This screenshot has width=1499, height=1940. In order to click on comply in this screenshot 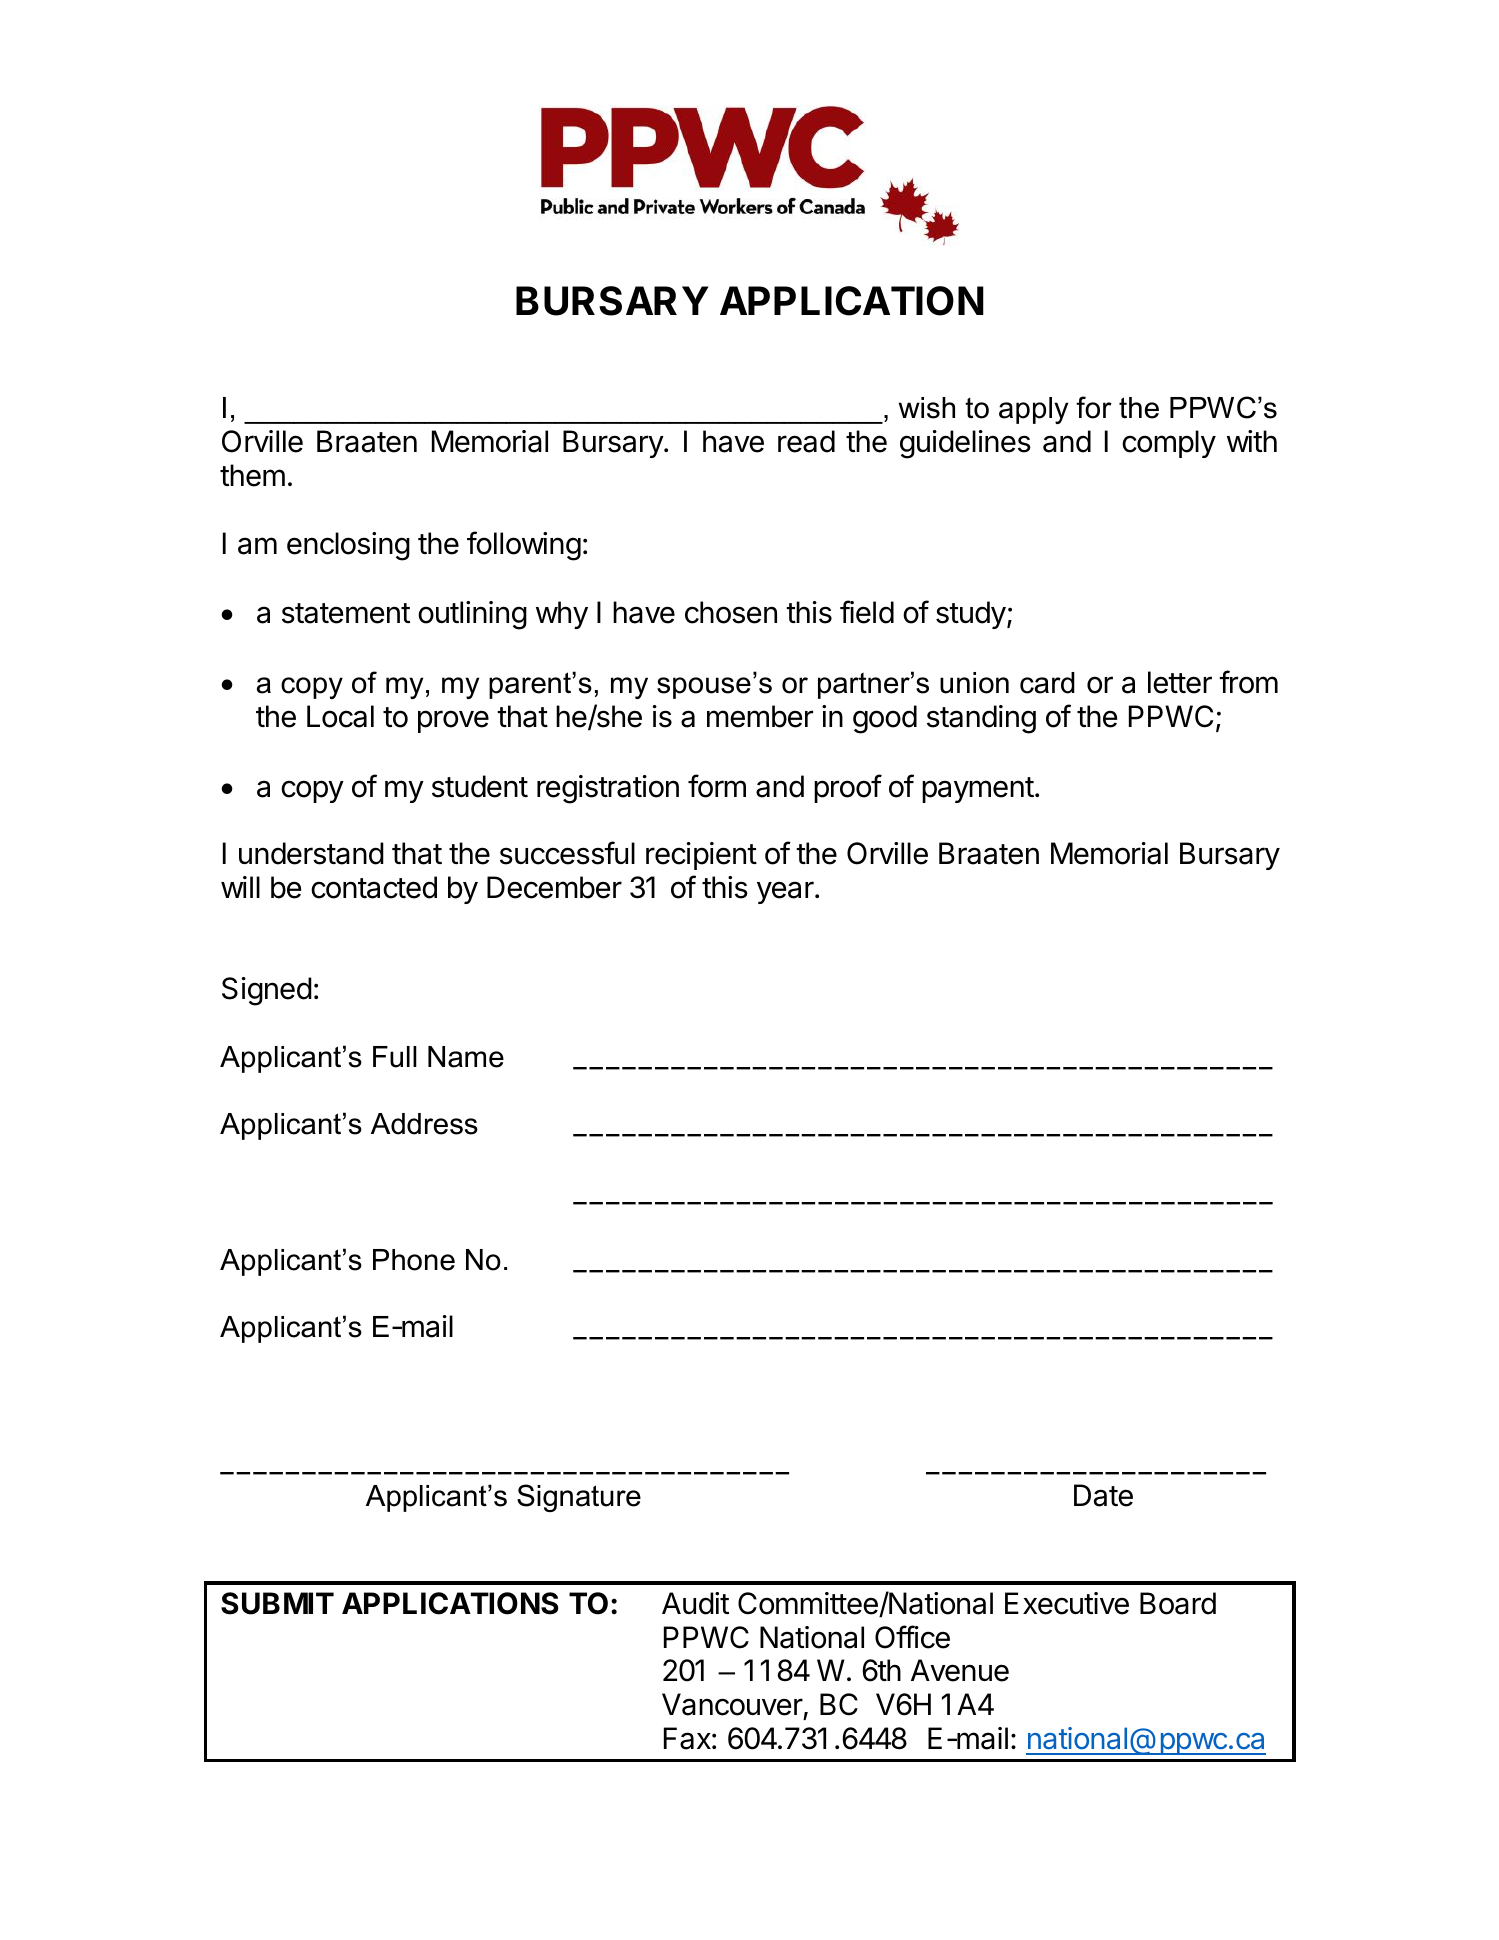, I will do `click(1169, 444)`.
